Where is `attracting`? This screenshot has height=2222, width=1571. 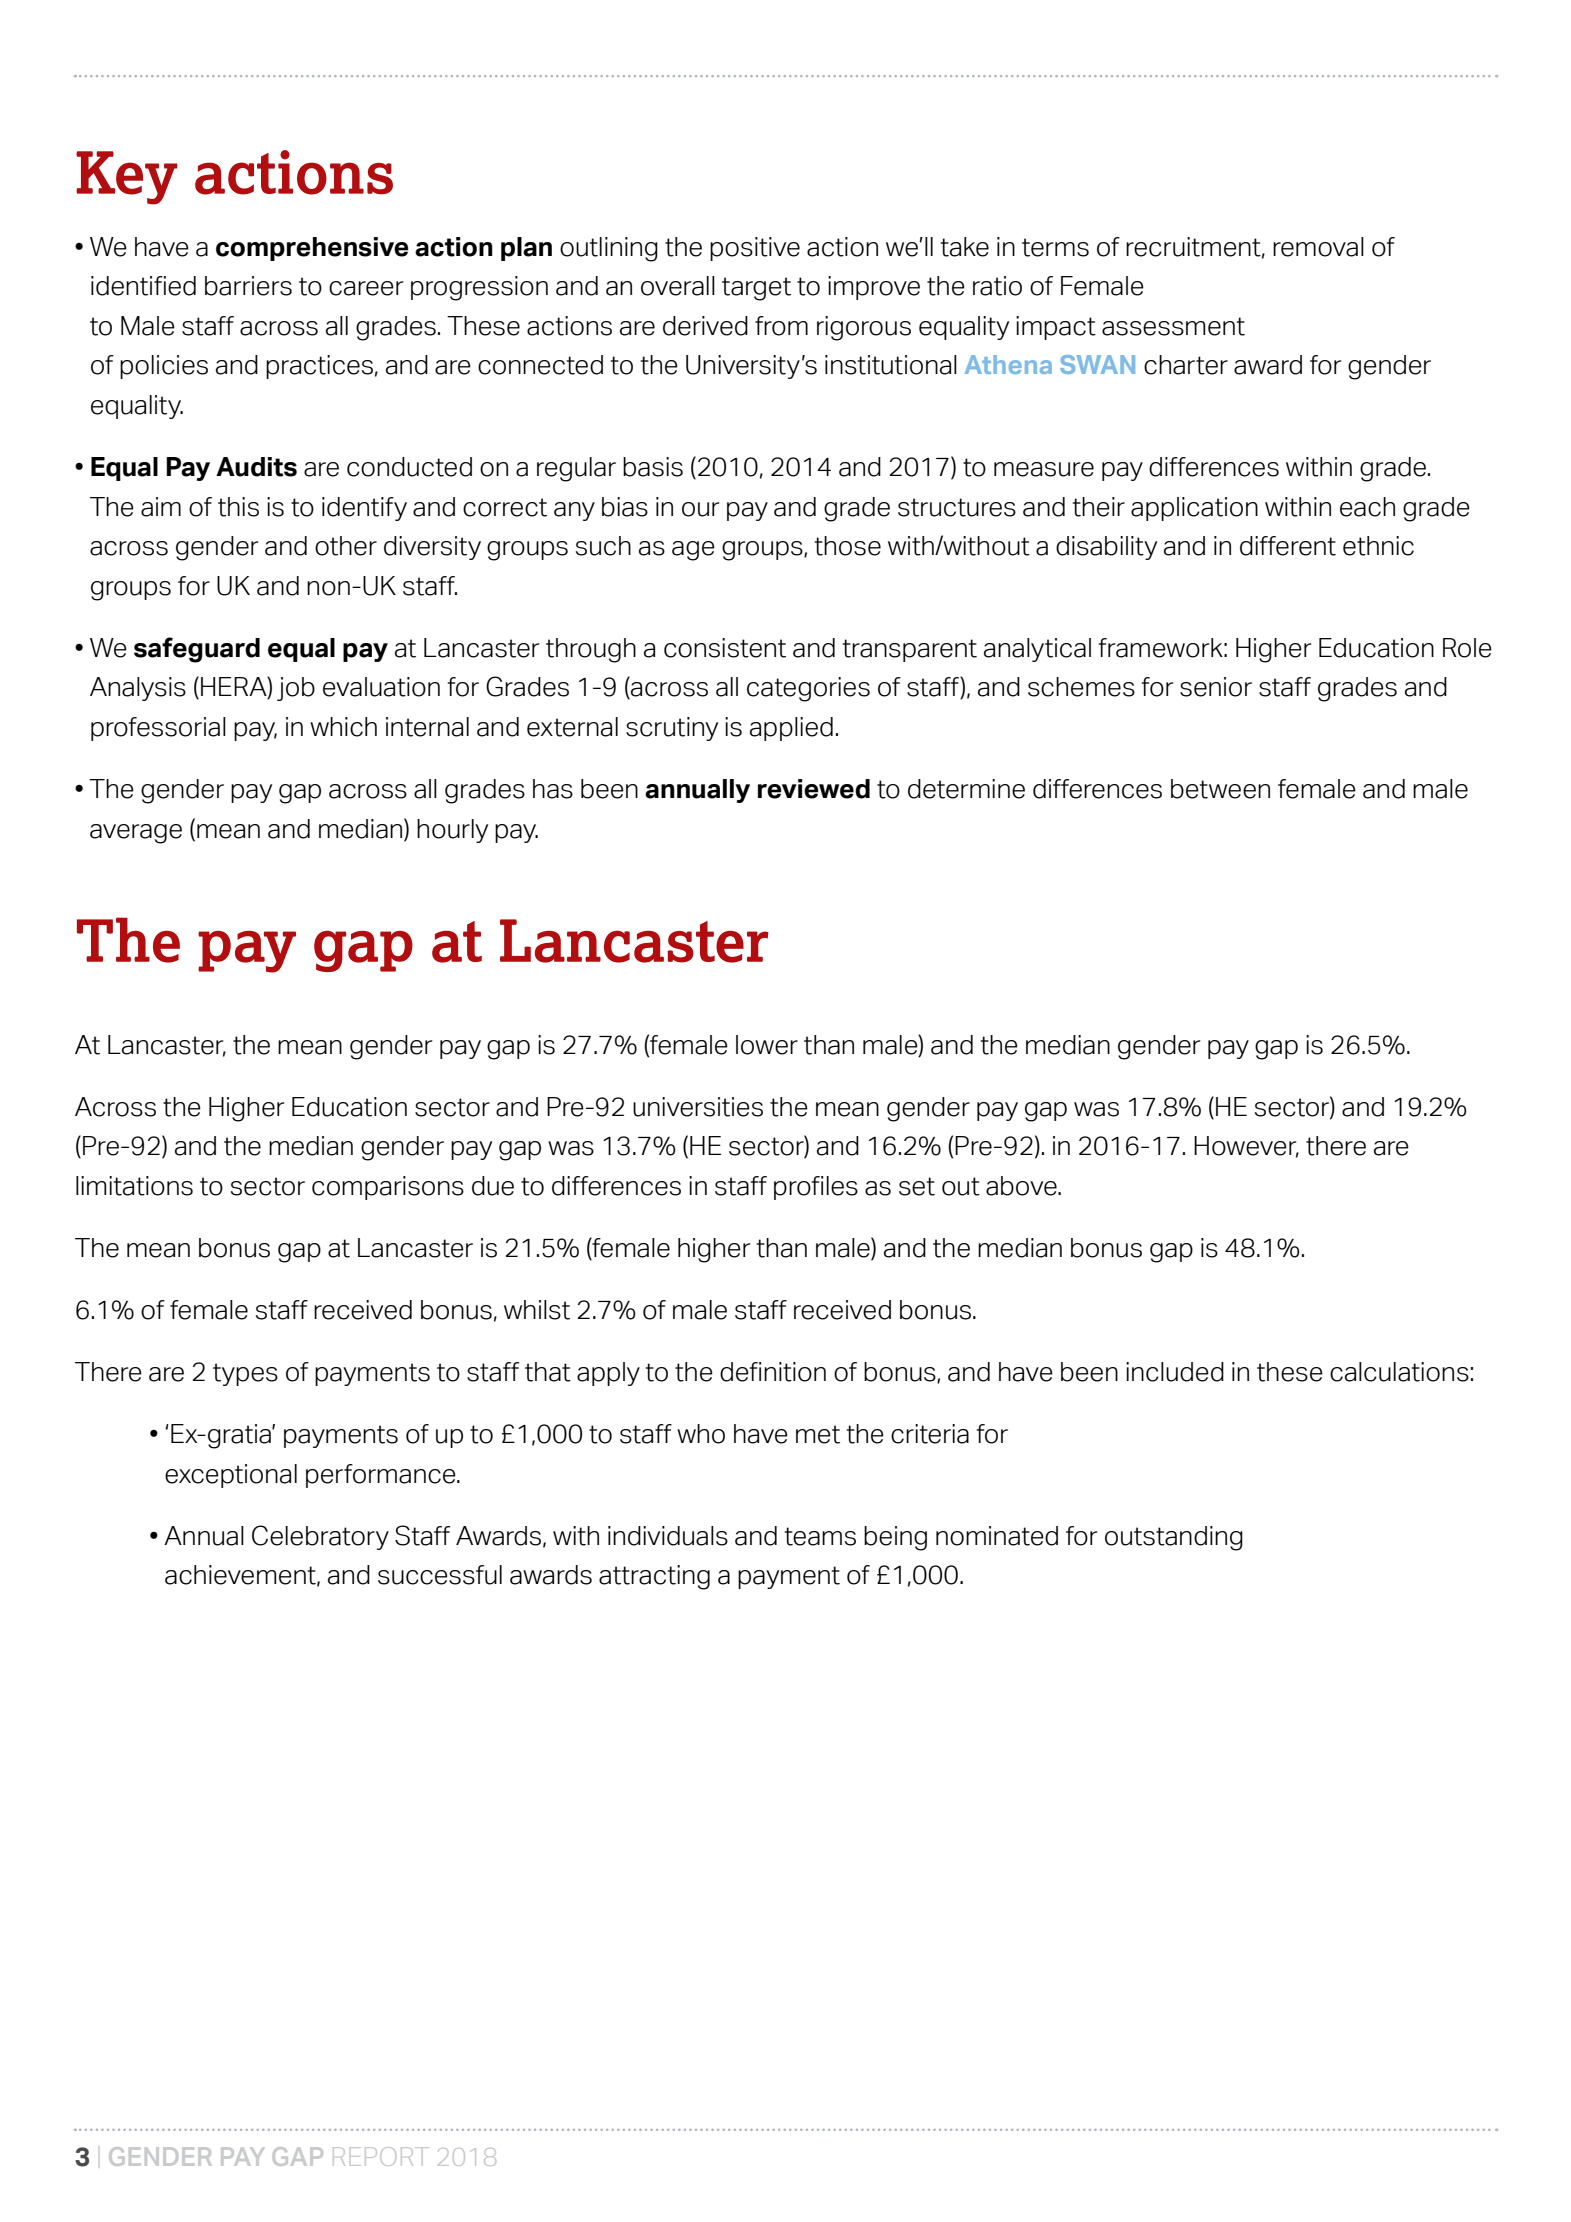
attracting is located at coordinates (654, 1577).
